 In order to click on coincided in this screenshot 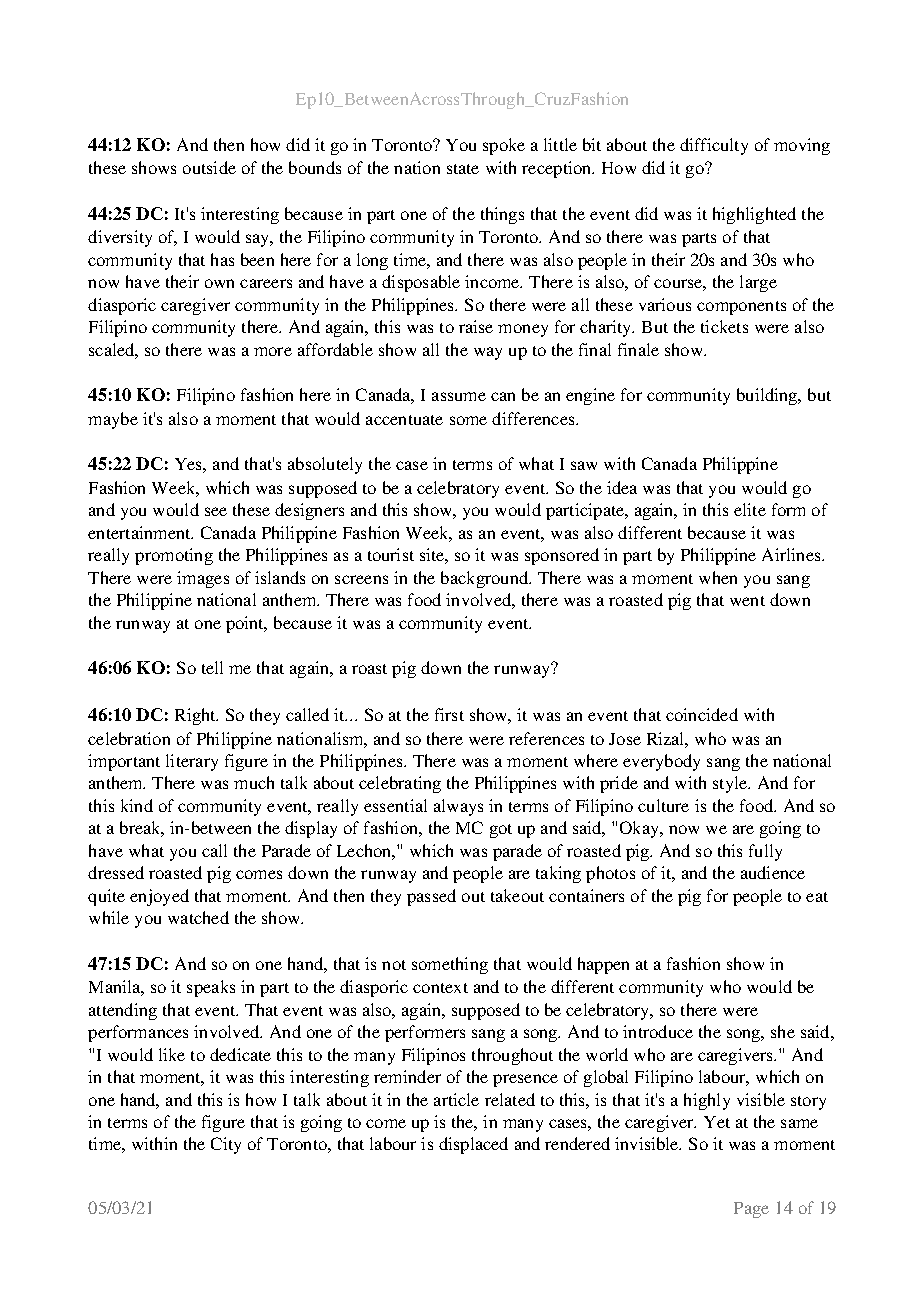, I will do `click(702, 714)`.
